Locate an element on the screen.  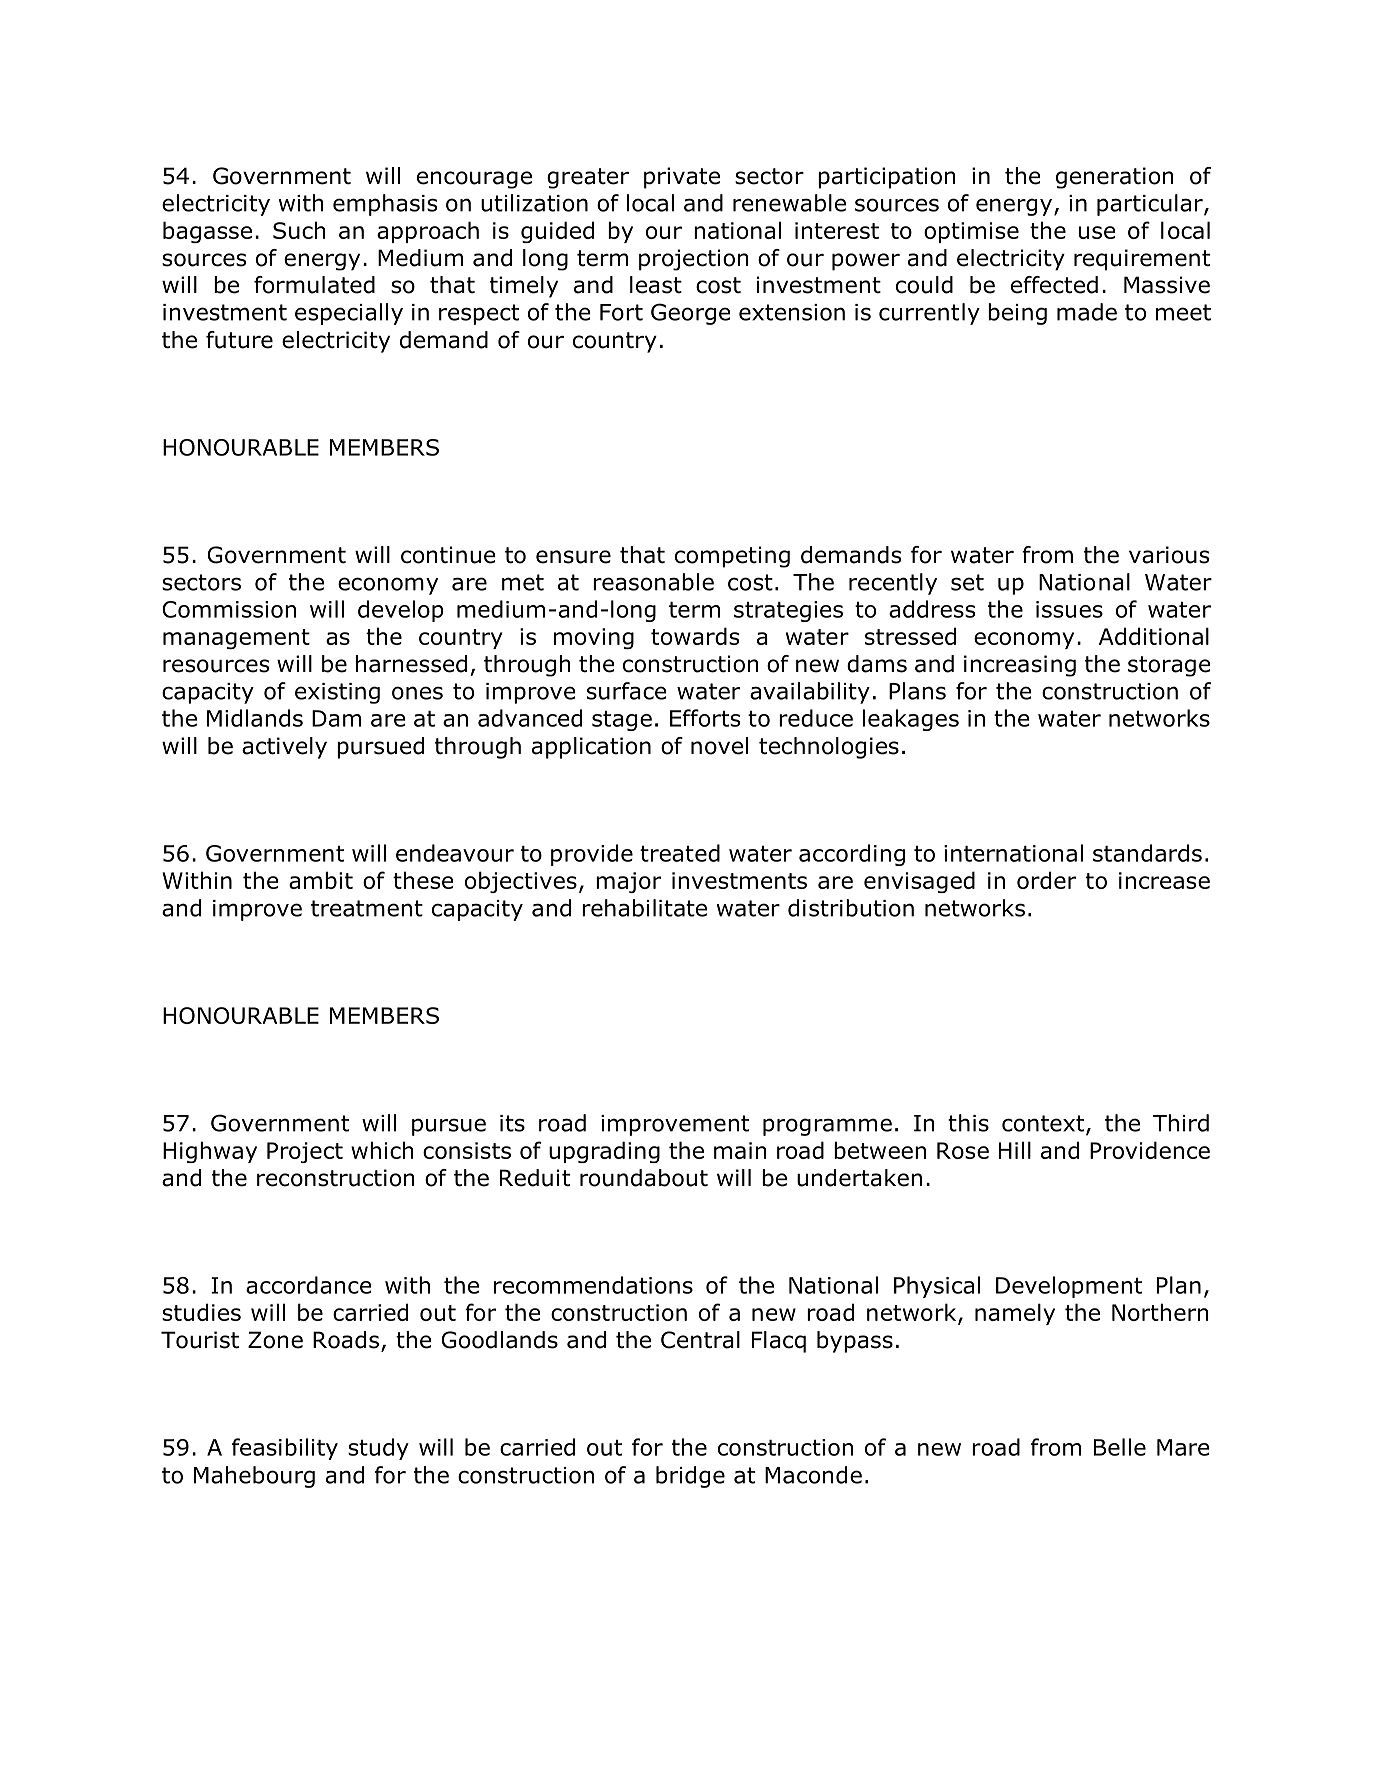
issues is located at coordinates (1069, 609).
